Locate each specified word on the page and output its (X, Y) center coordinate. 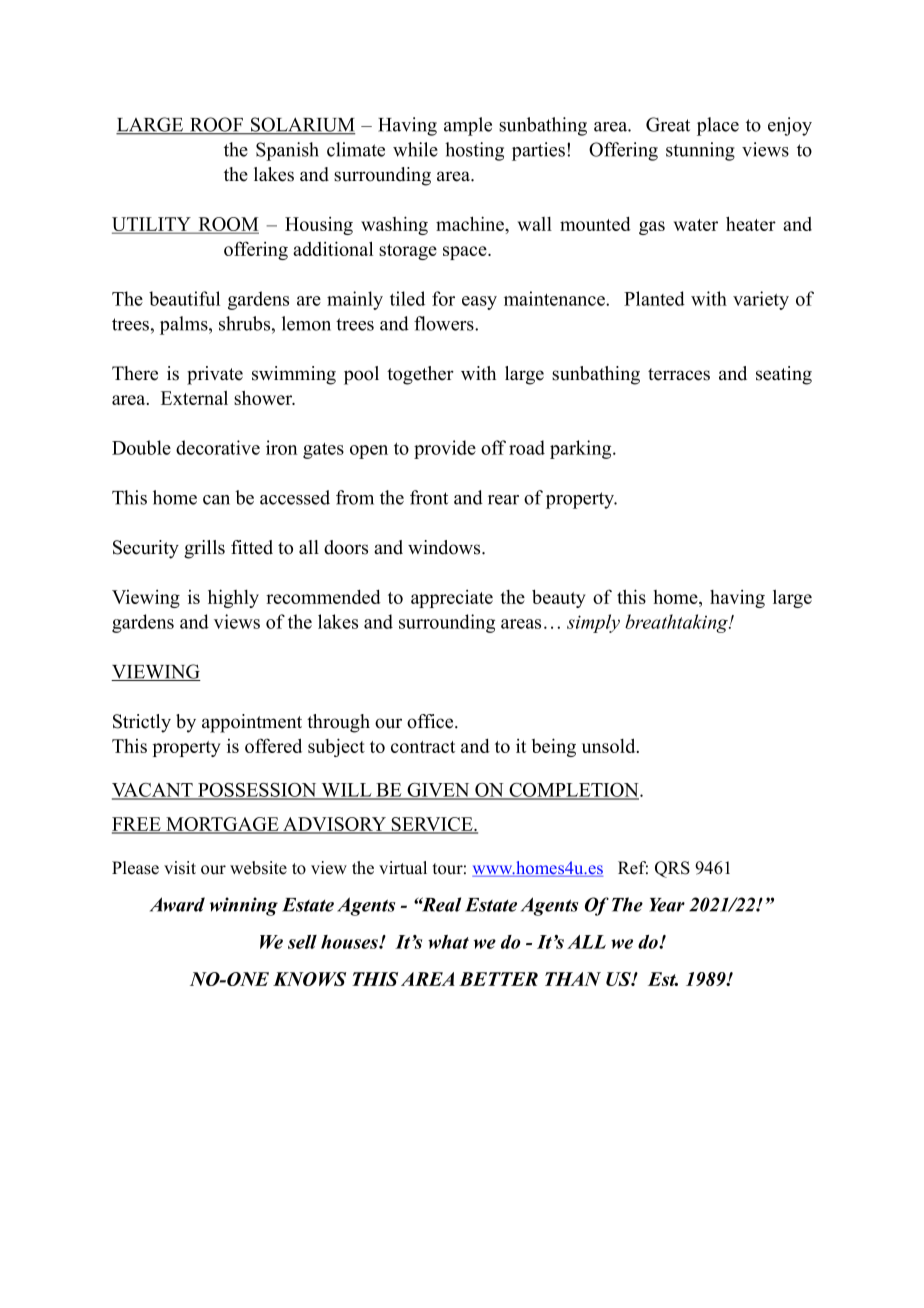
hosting (474, 151)
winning (244, 906)
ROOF (216, 125)
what (448, 942)
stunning (700, 151)
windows (445, 547)
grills (204, 549)
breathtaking (677, 623)
